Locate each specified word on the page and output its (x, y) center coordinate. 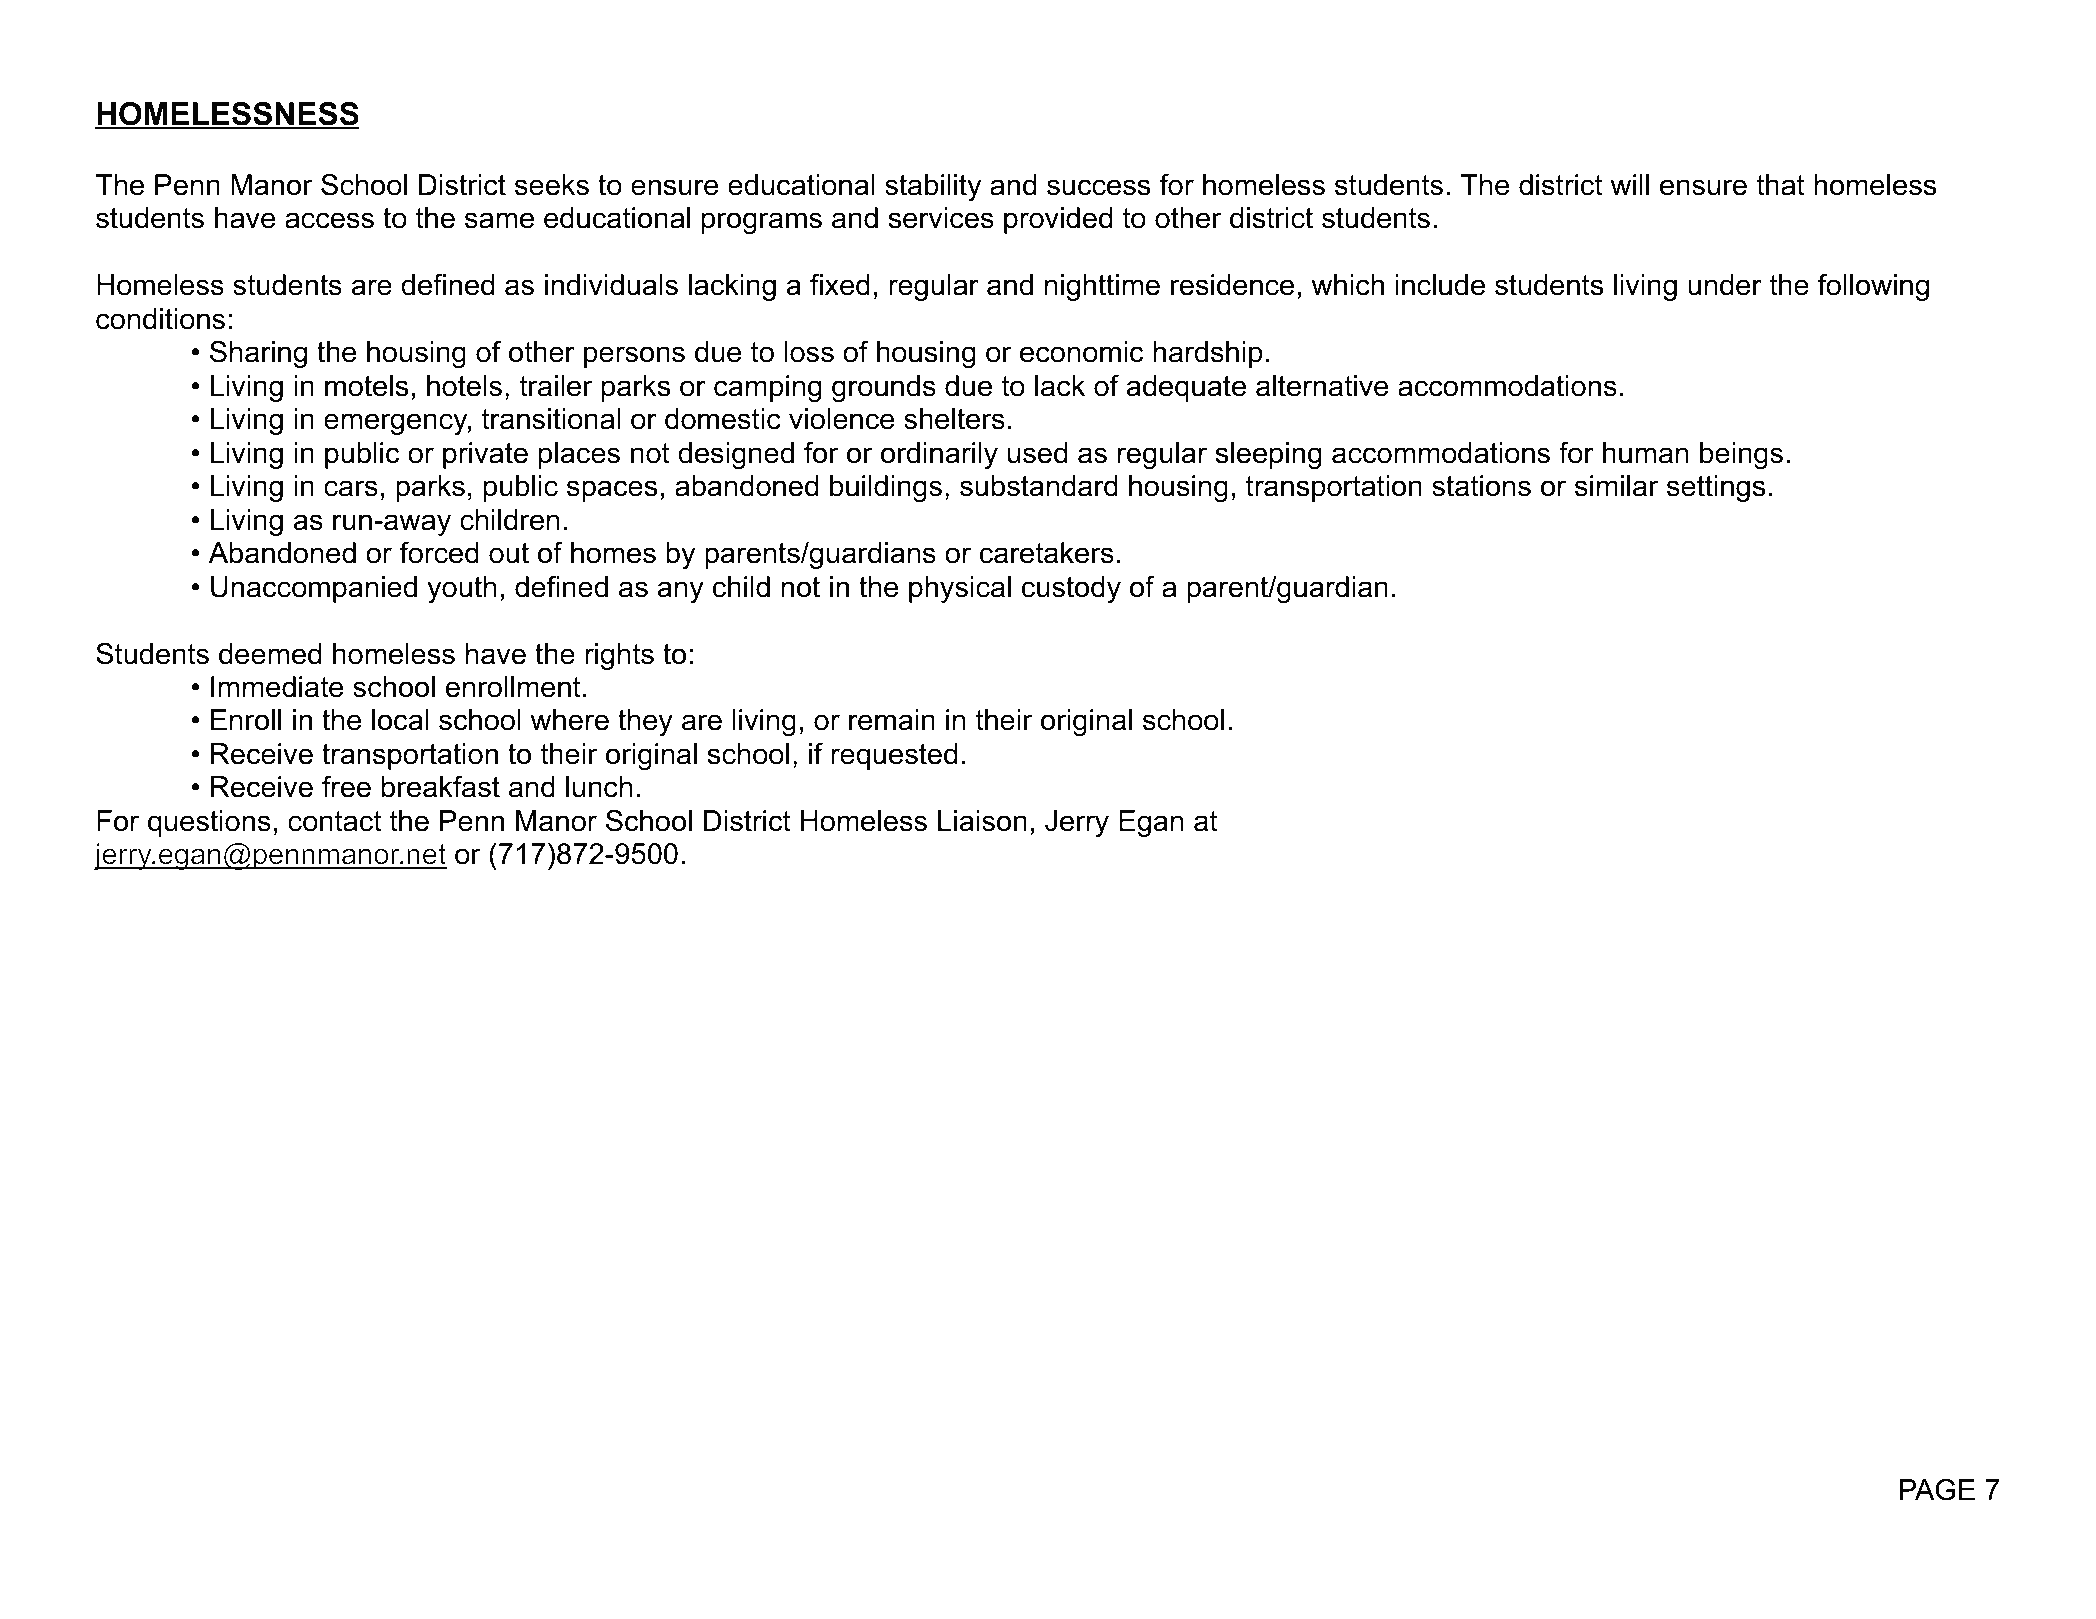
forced (439, 553)
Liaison (982, 821)
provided (1058, 220)
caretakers (1047, 553)
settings (1716, 488)
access (329, 220)
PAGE (1937, 1490)
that (1780, 185)
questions (209, 823)
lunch (599, 787)
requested (894, 756)
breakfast (441, 787)
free (346, 787)
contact (334, 821)
